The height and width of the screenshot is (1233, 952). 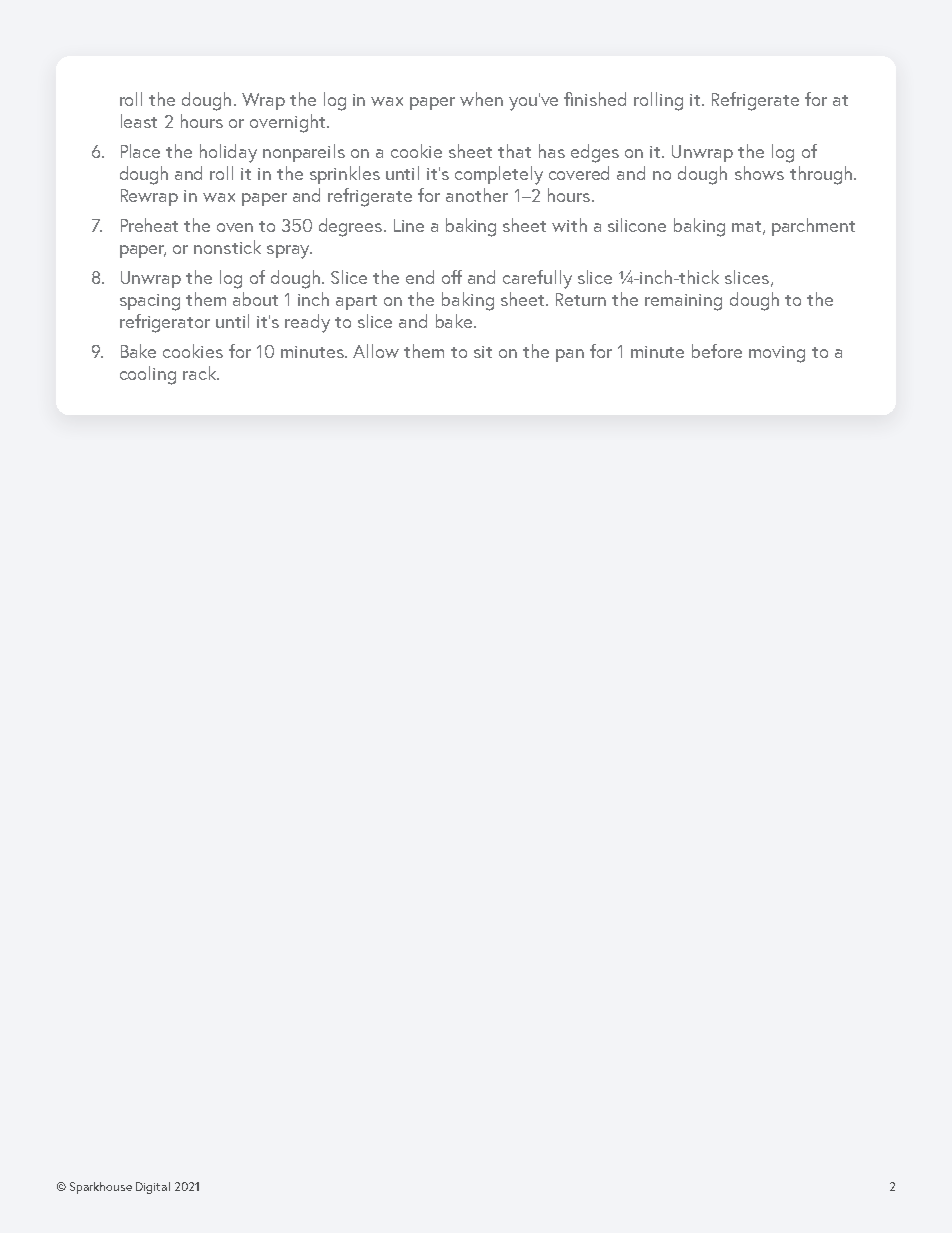 What do you see at coordinates (153, 1188) in the screenshot?
I see `Digital` at bounding box center [153, 1188].
